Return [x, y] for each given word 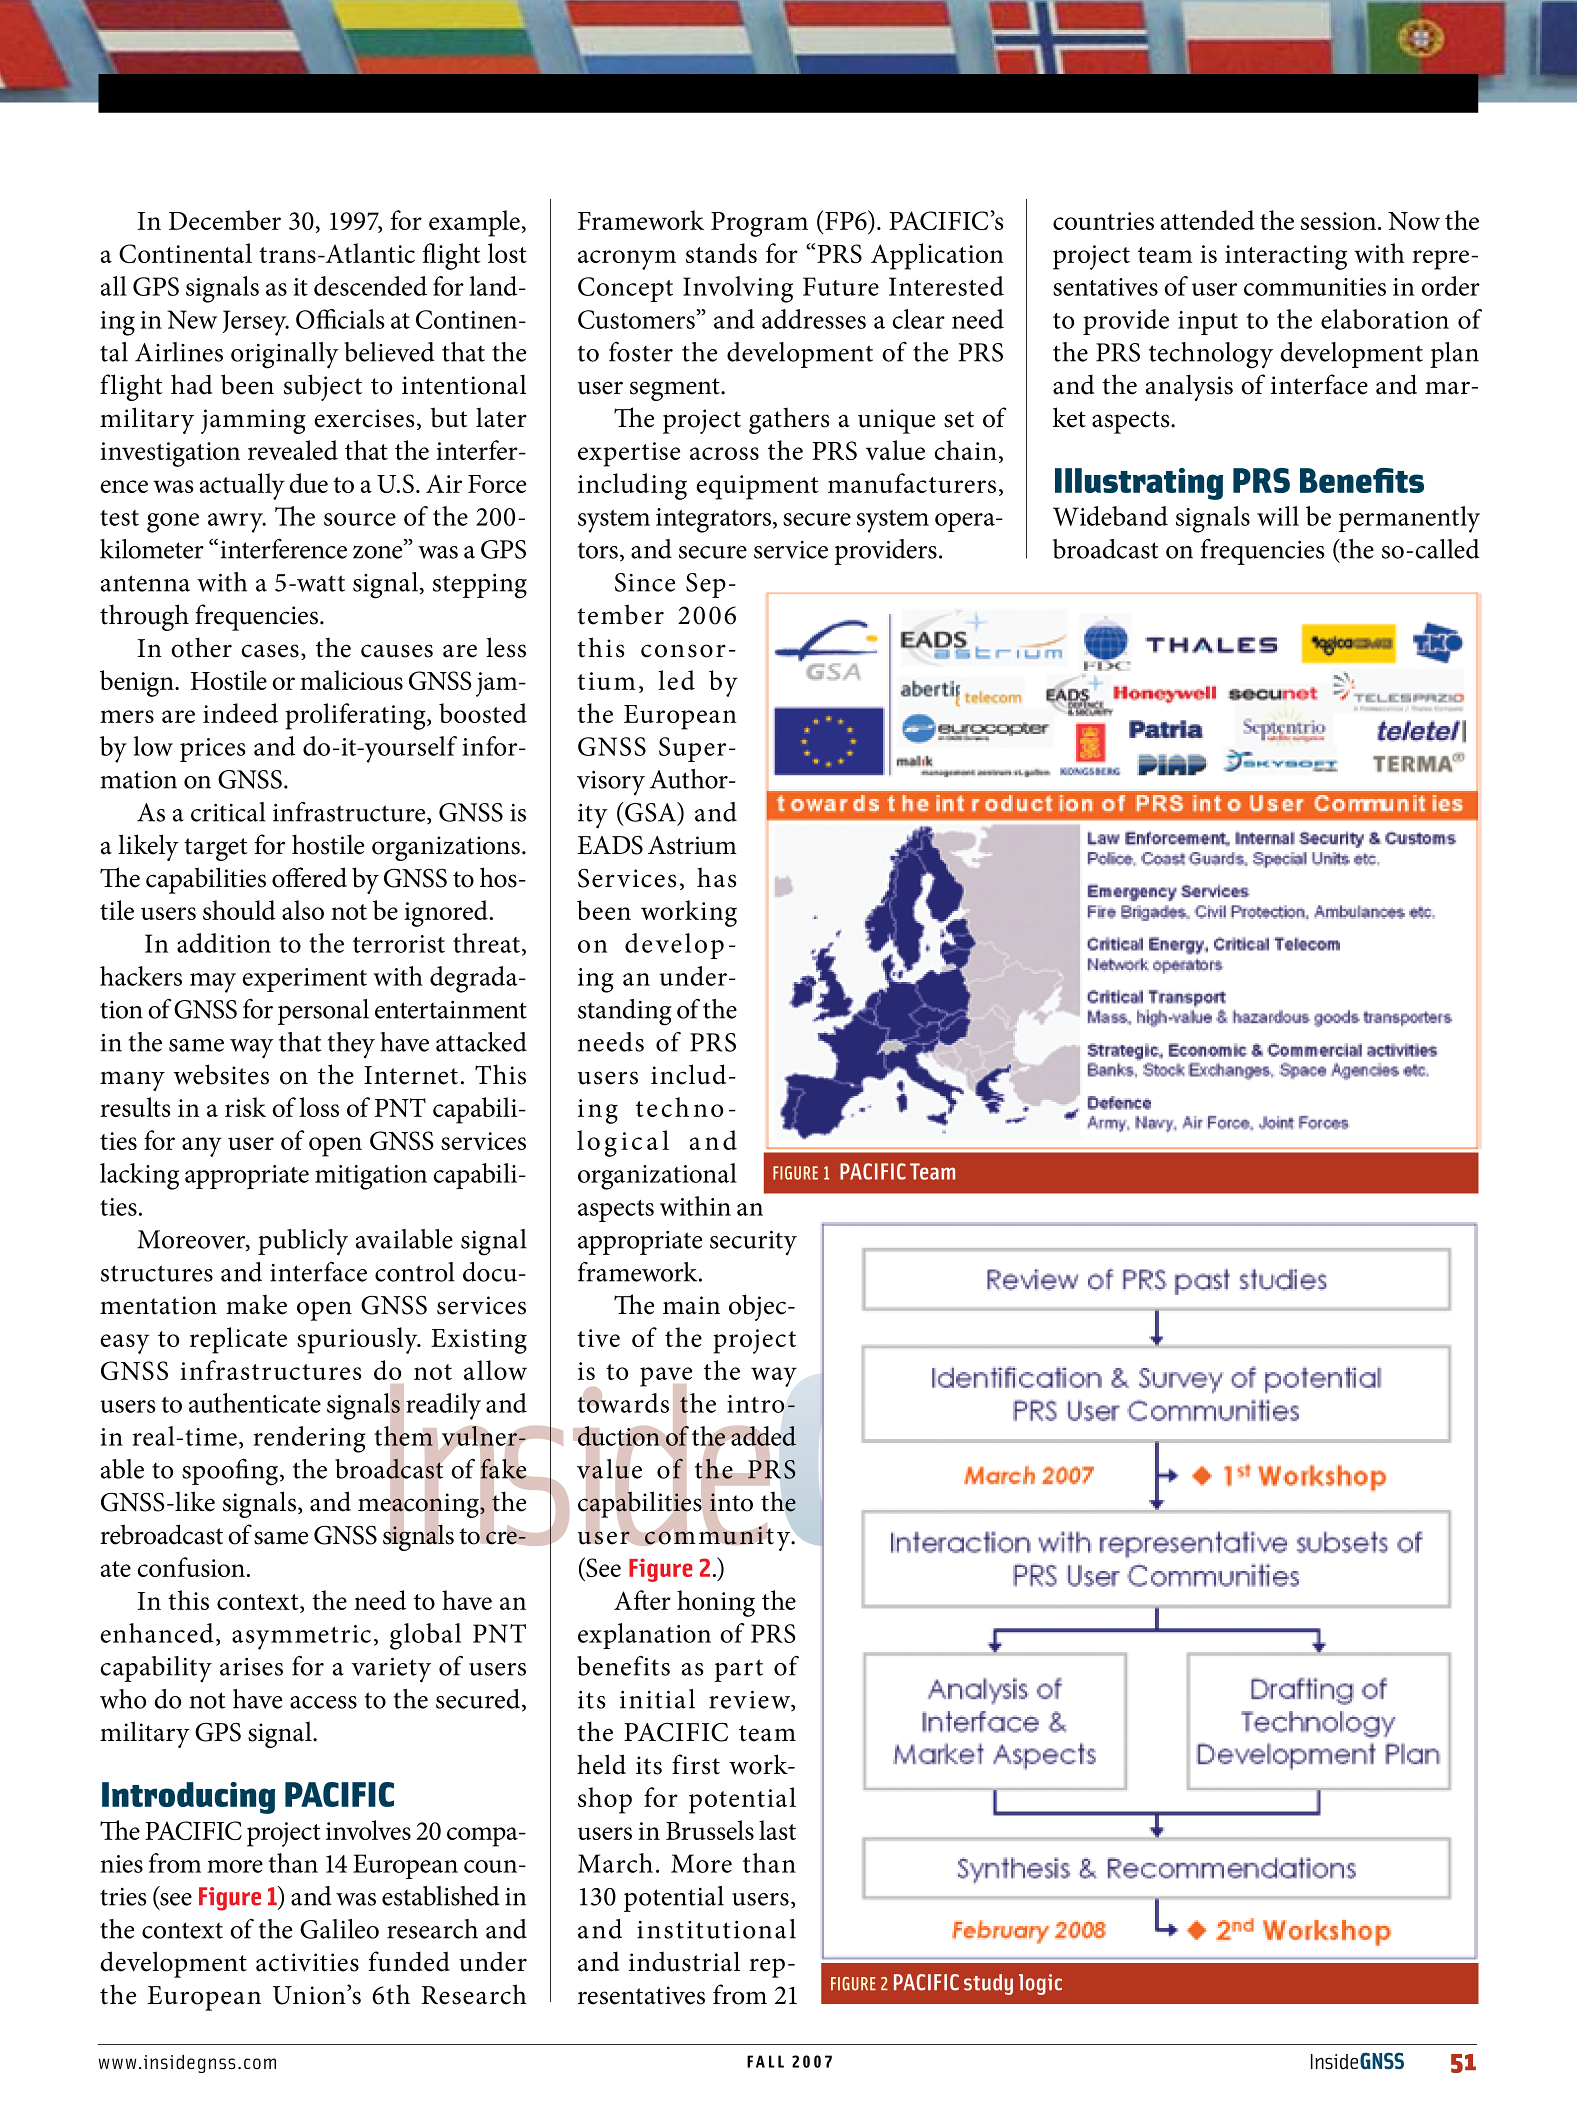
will [1278, 516]
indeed [240, 713]
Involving [738, 289]
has [717, 877]
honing [716, 1603]
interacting [1286, 257]
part [738, 1670]
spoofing [231, 1472]
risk [245, 1107]
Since [645, 582]
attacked [481, 1042]
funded [409, 1961]
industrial [684, 1961]
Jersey [256, 323]
